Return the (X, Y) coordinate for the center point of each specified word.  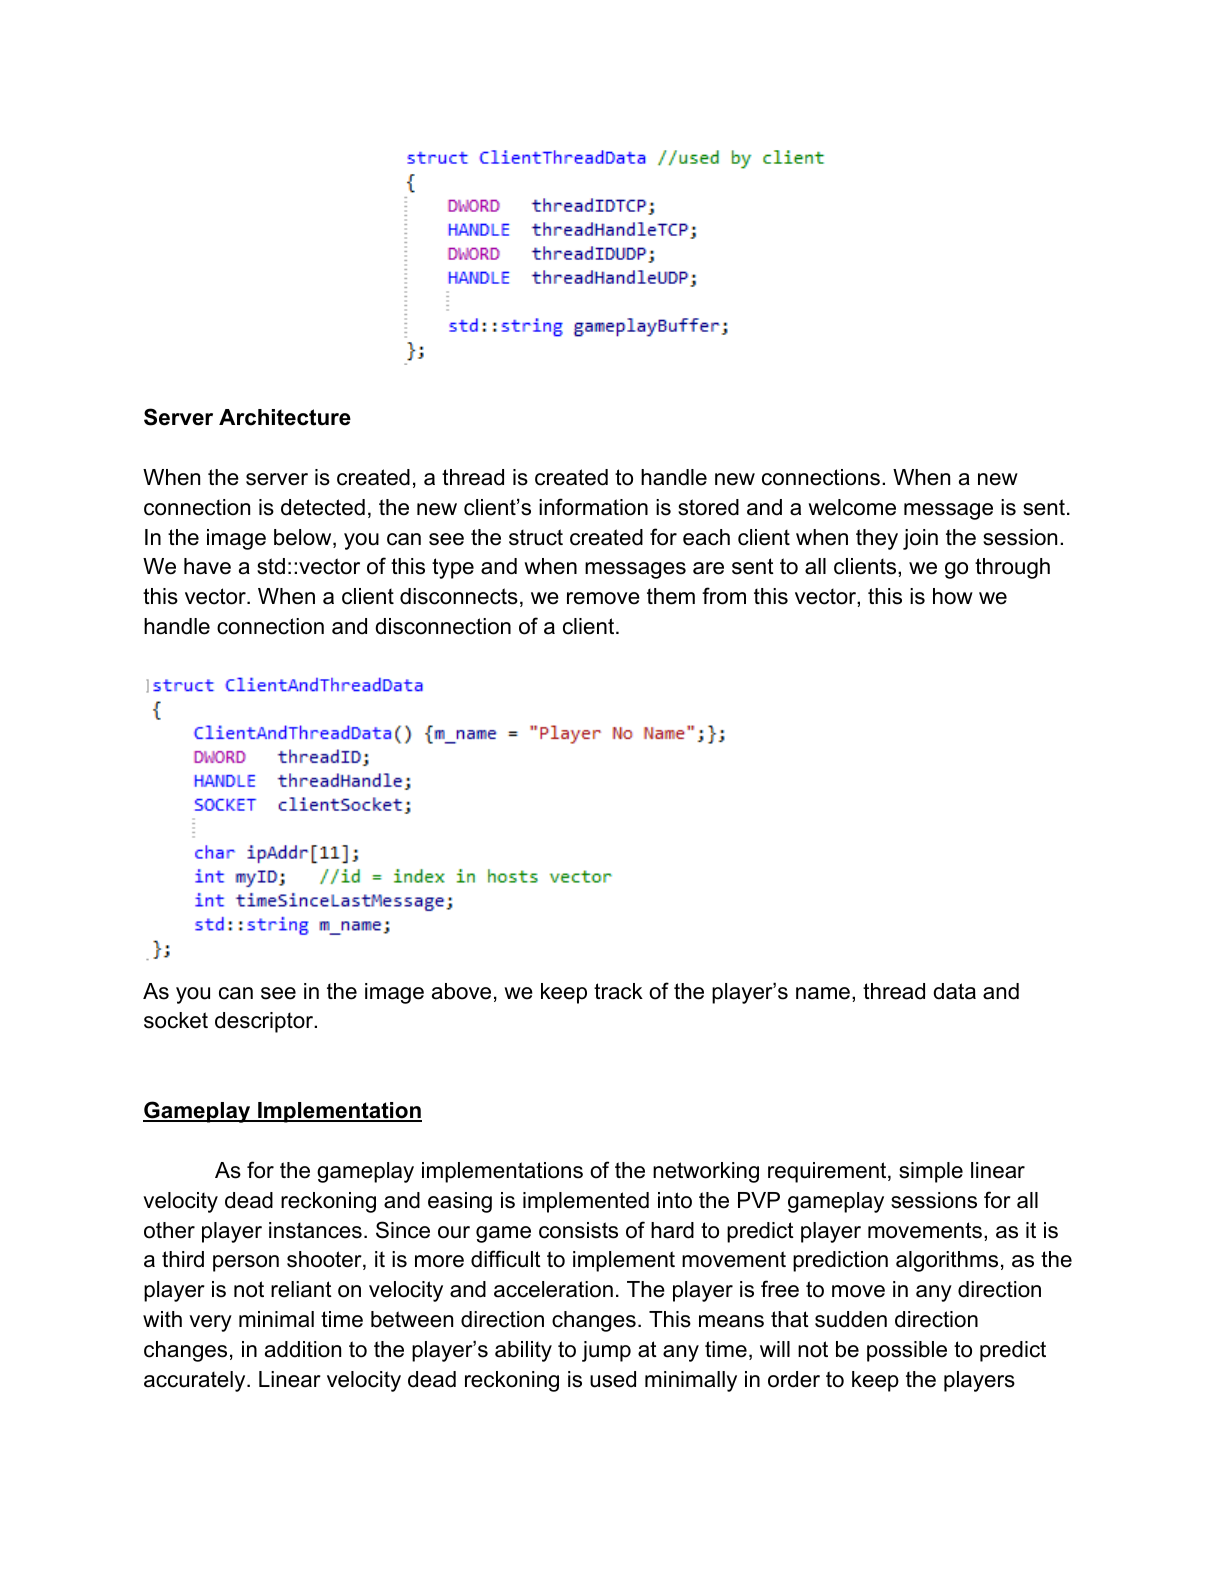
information (593, 507)
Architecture (285, 417)
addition (303, 1349)
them (671, 596)
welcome (852, 507)
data (954, 991)
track (618, 991)
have (207, 566)
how (953, 596)
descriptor (265, 1022)
